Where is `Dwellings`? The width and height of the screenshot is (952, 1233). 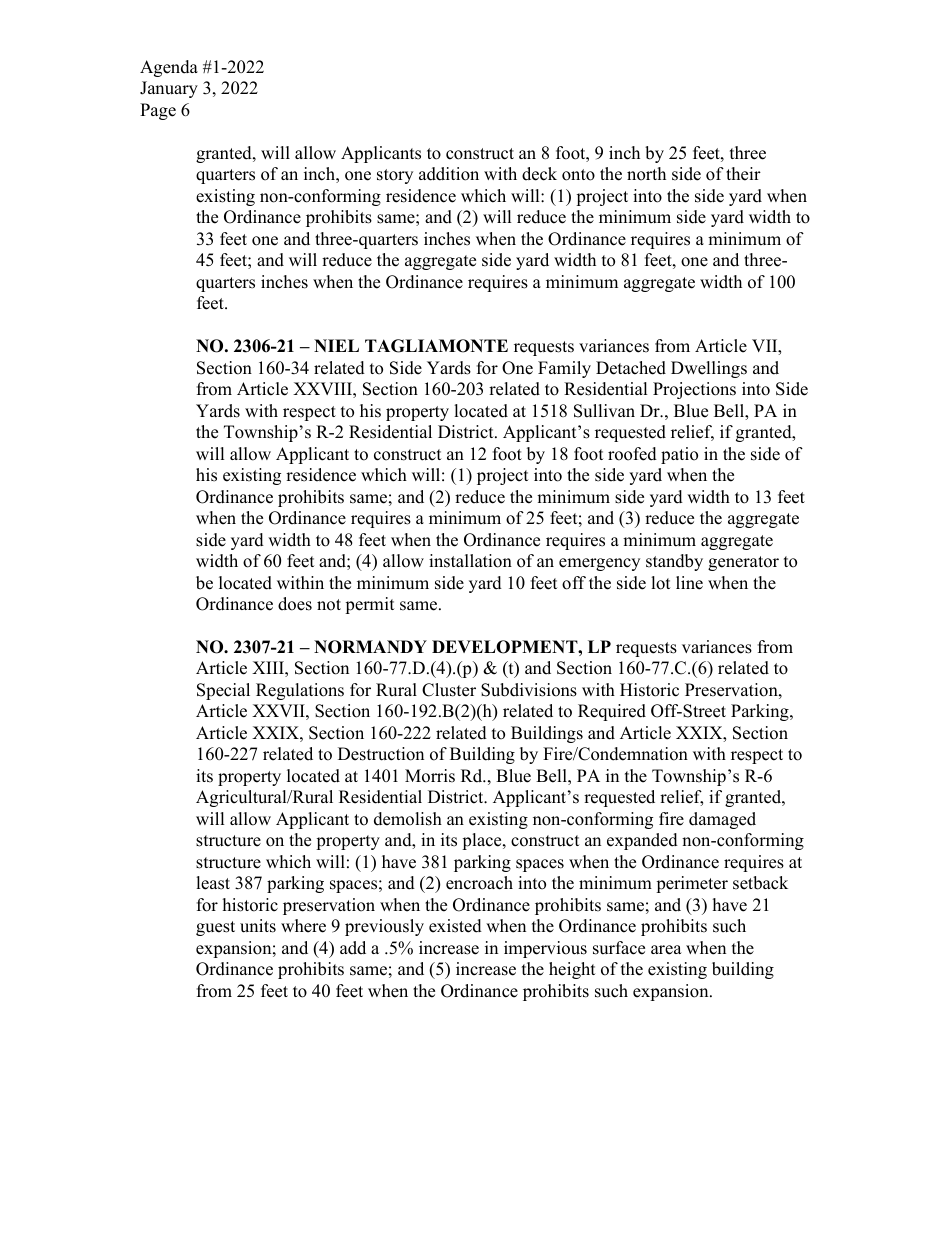
Dwellings is located at coordinates (709, 369).
